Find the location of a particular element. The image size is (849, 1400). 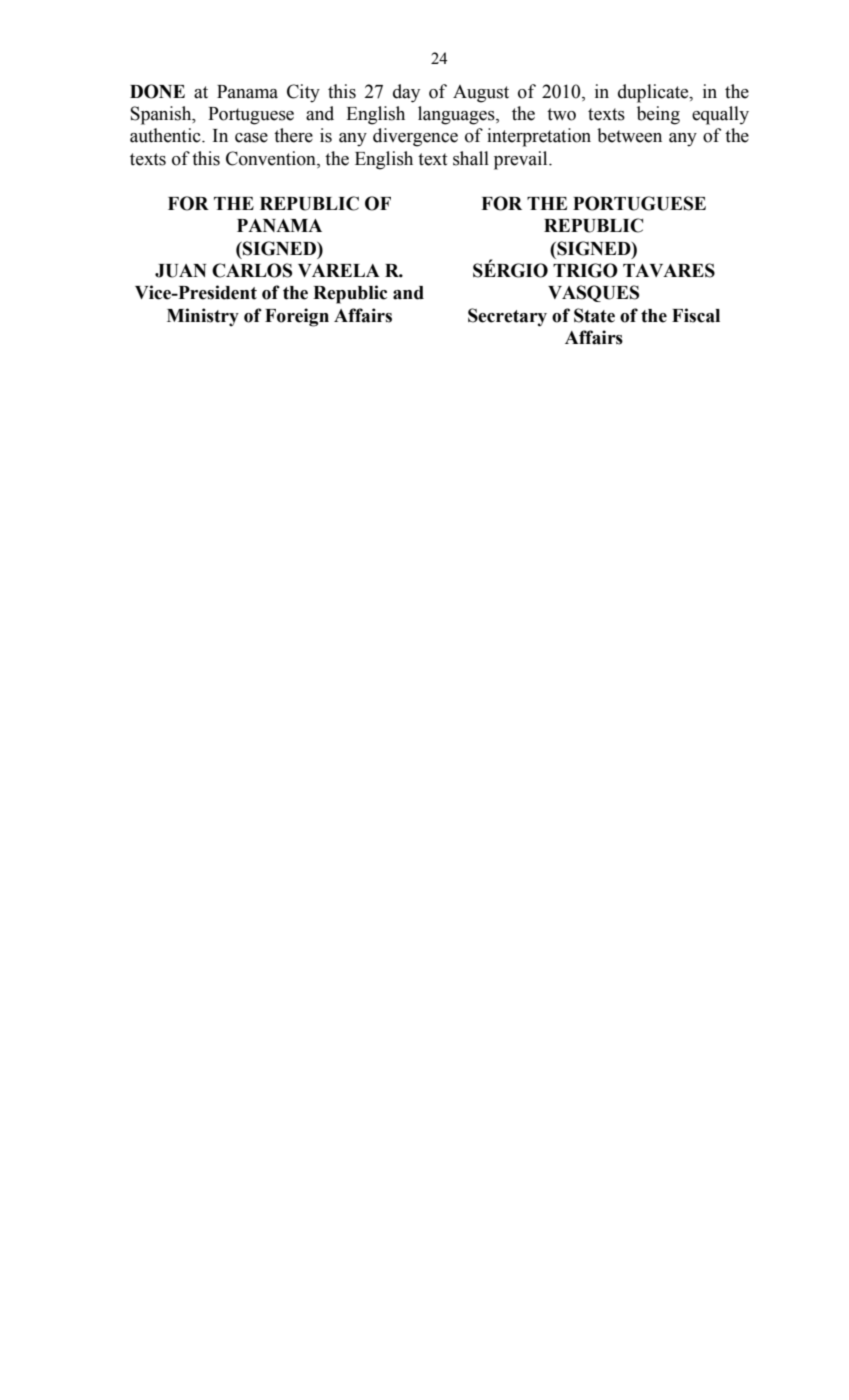

Secretary is located at coordinates (507, 317).
